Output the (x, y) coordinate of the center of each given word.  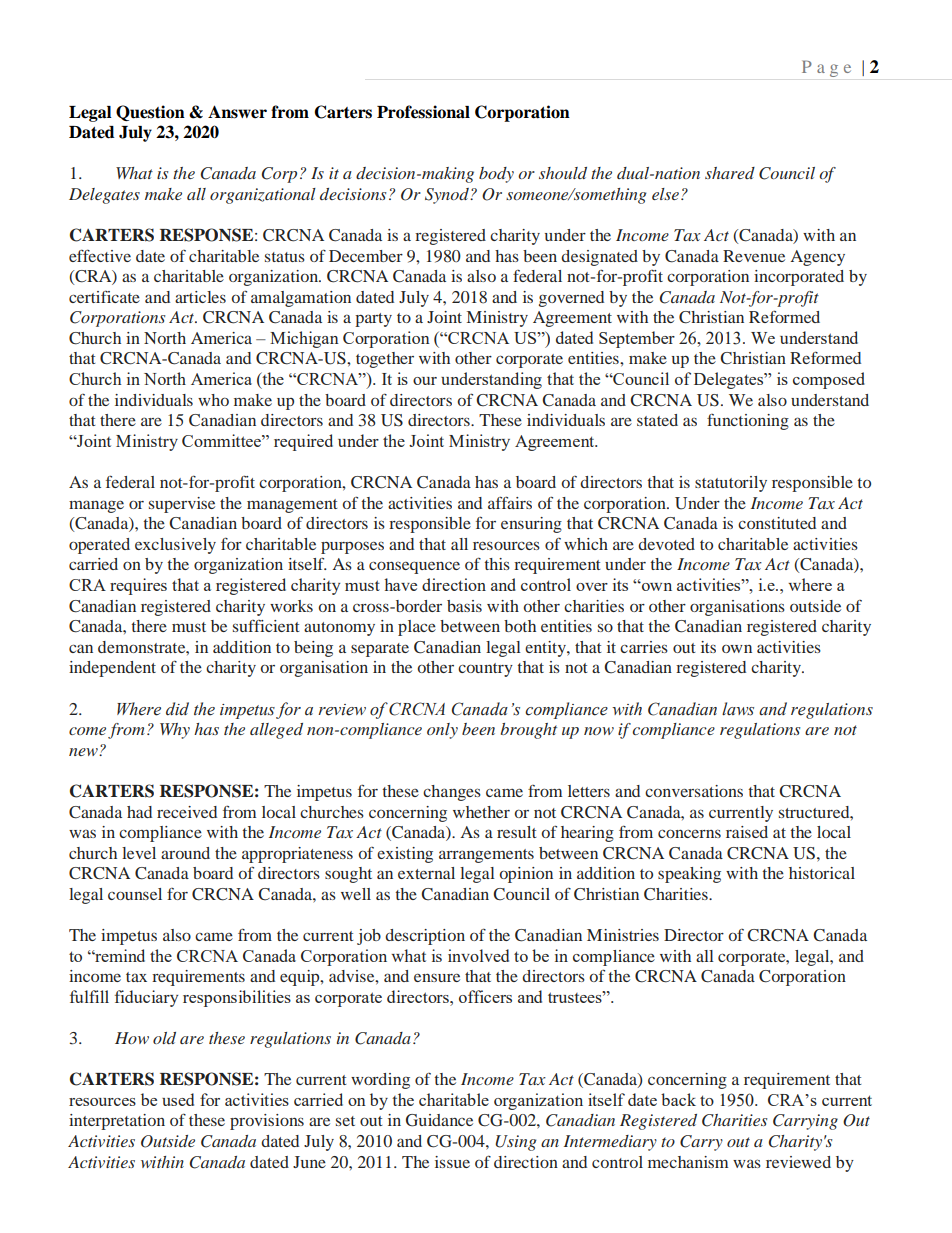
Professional (423, 112)
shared (730, 173)
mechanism (688, 1162)
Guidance (439, 1120)
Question (150, 113)
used (178, 1099)
